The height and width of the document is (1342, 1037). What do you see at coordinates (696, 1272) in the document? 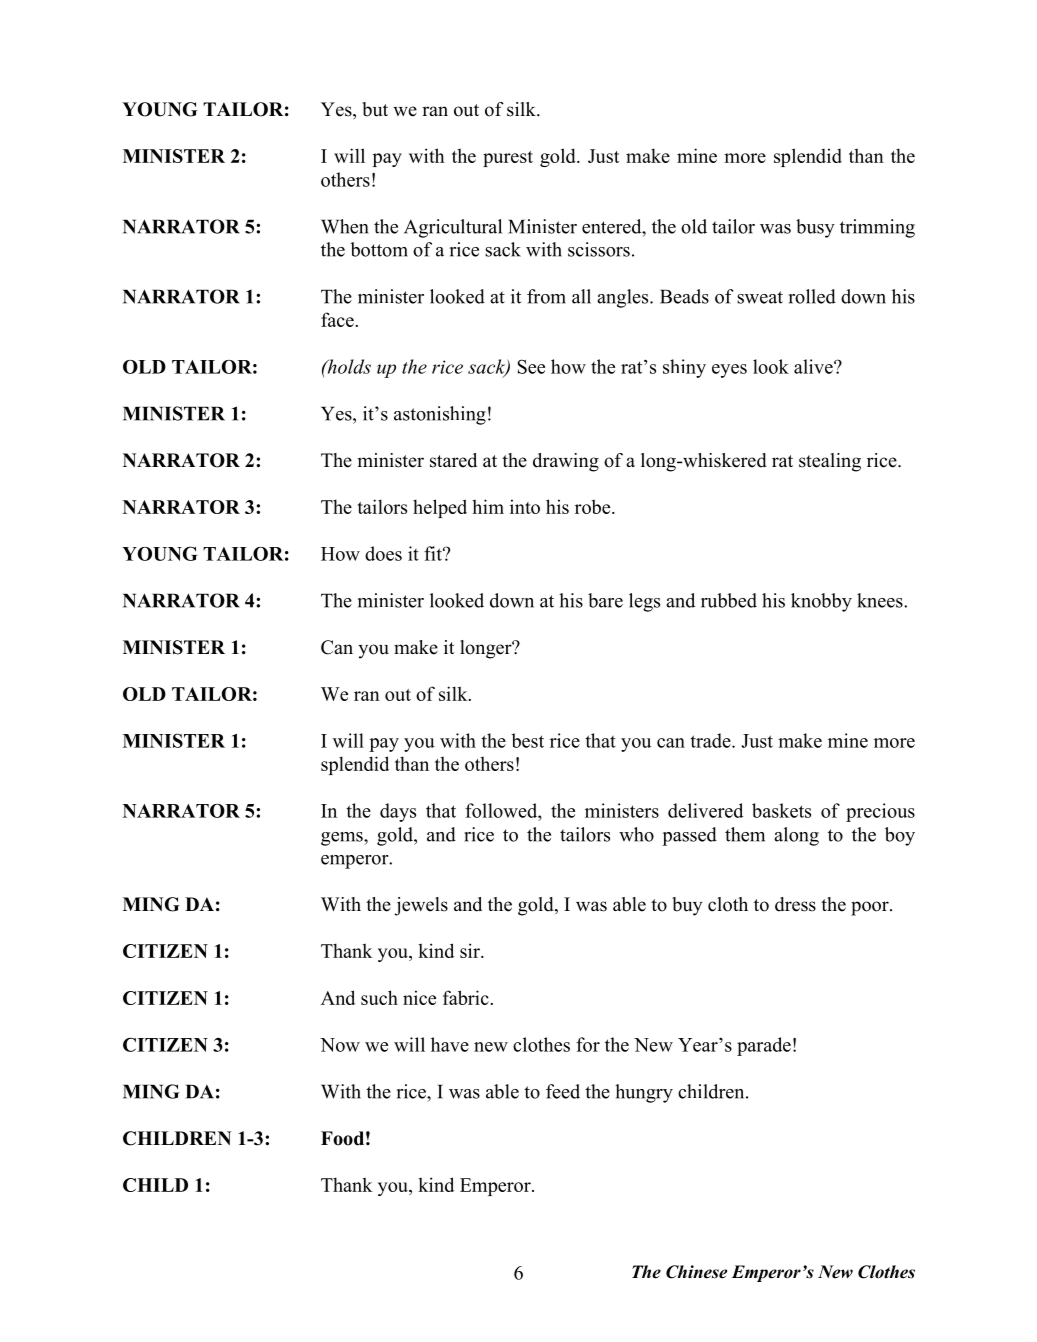
I see `Chinese` at bounding box center [696, 1272].
